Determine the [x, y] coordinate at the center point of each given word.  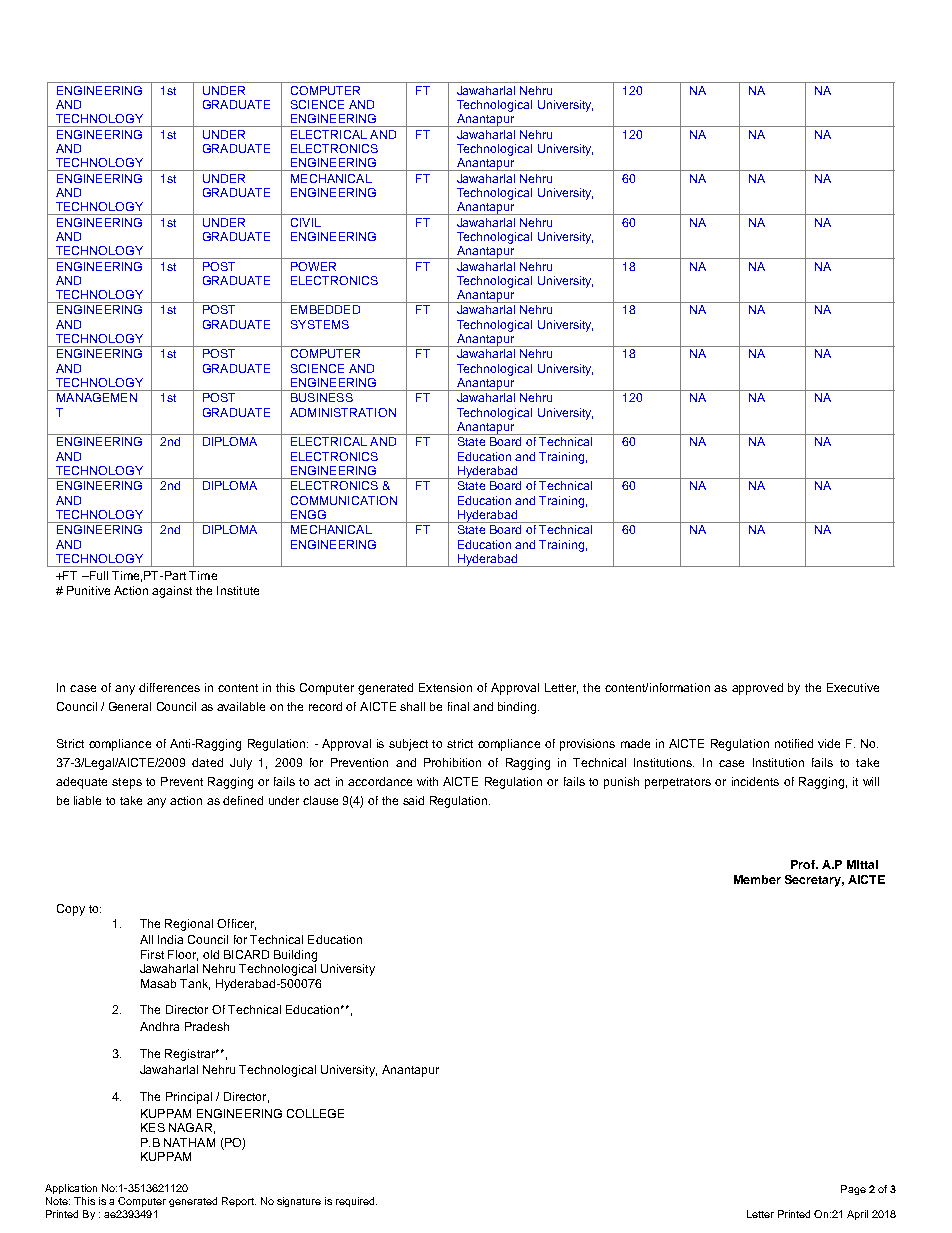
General [130, 706]
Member [757, 879]
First [152, 954]
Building [295, 956]
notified [794, 743]
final [458, 706]
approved [757, 689]
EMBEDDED [325, 309]
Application [71, 1189]
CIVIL [306, 222]
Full [97, 575]
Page [853, 1190]
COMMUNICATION [344, 500]
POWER [313, 266]
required [356, 1202]
